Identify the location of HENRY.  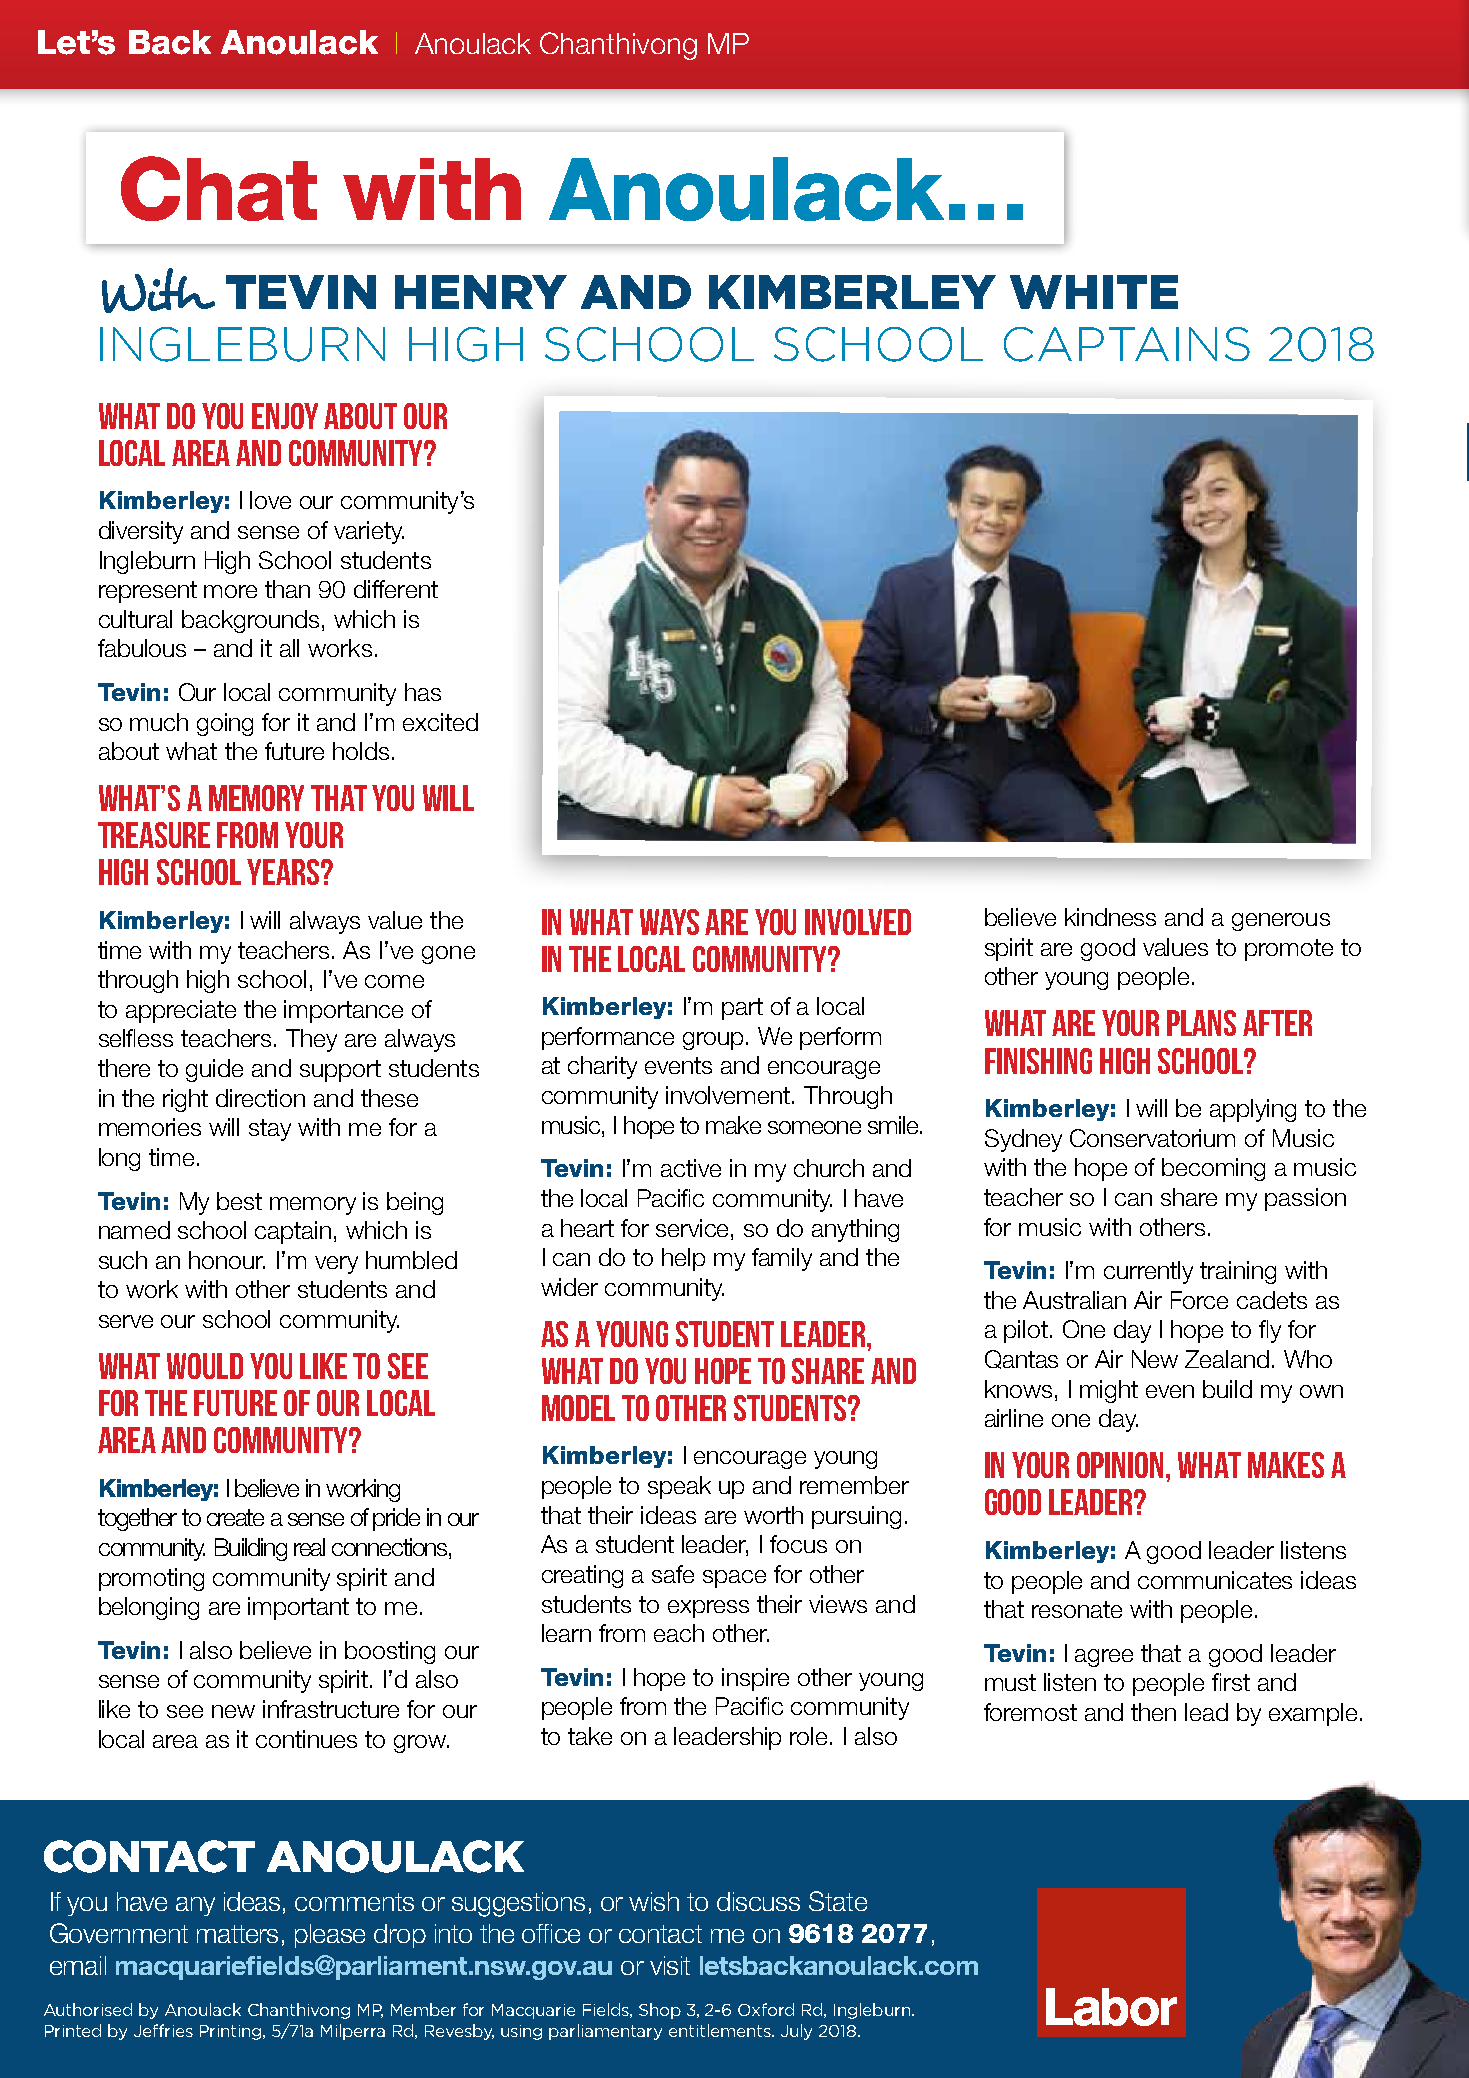
(481, 292).
